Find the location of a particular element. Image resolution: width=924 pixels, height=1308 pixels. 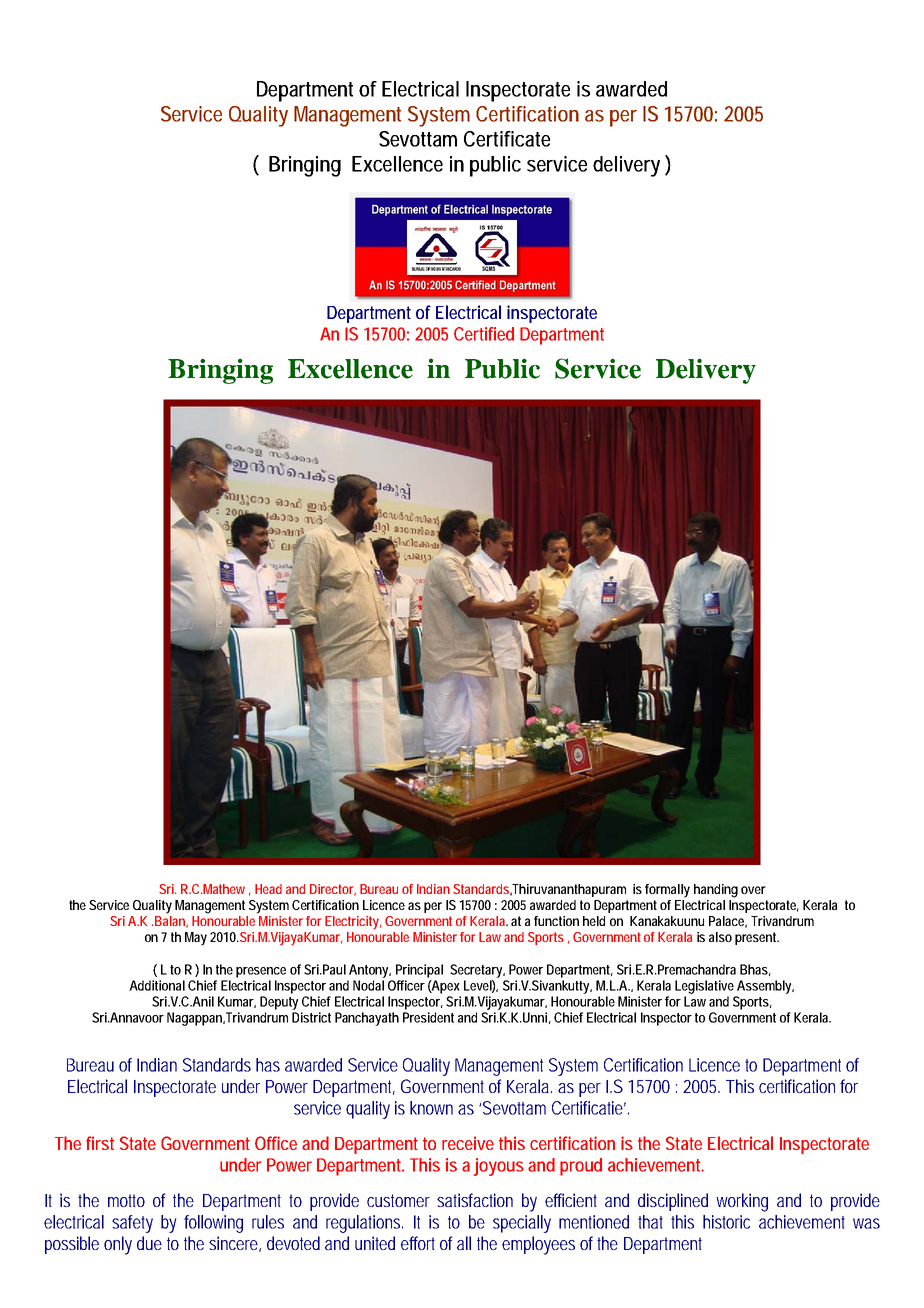

Director is located at coordinates (333, 890).
